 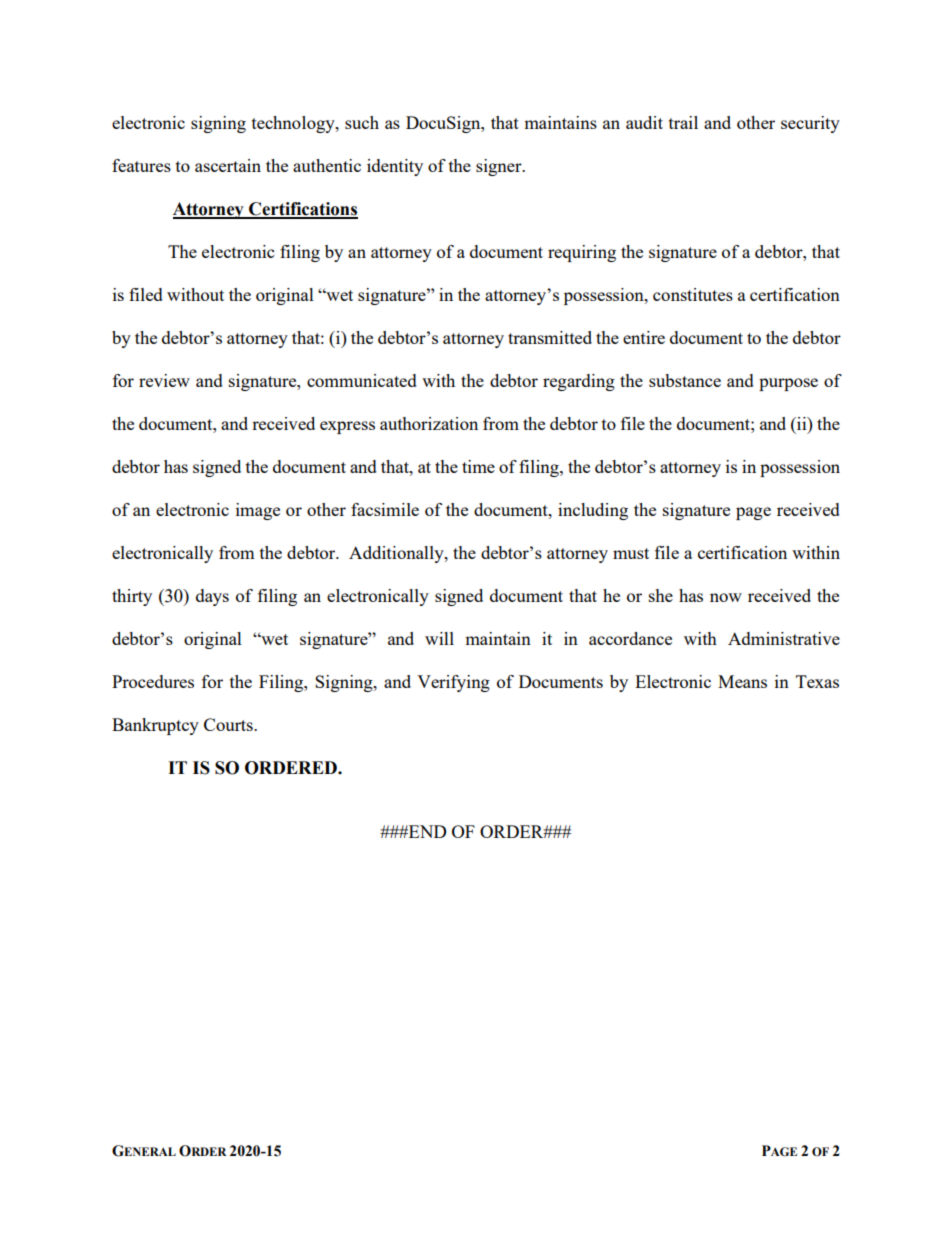 What do you see at coordinates (683, 122) in the screenshot?
I see `trail` at bounding box center [683, 122].
